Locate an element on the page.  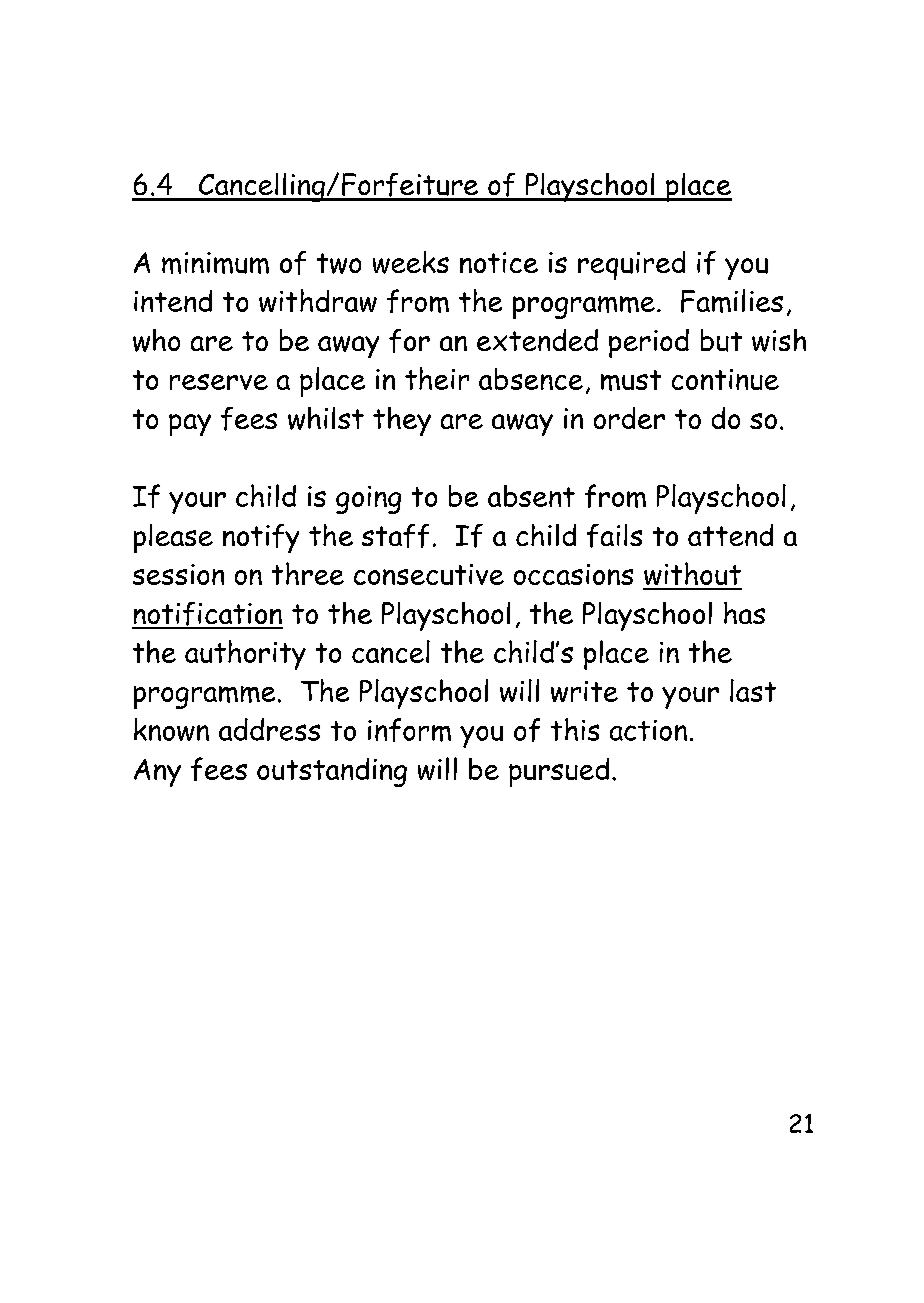
address is located at coordinates (269, 729).
